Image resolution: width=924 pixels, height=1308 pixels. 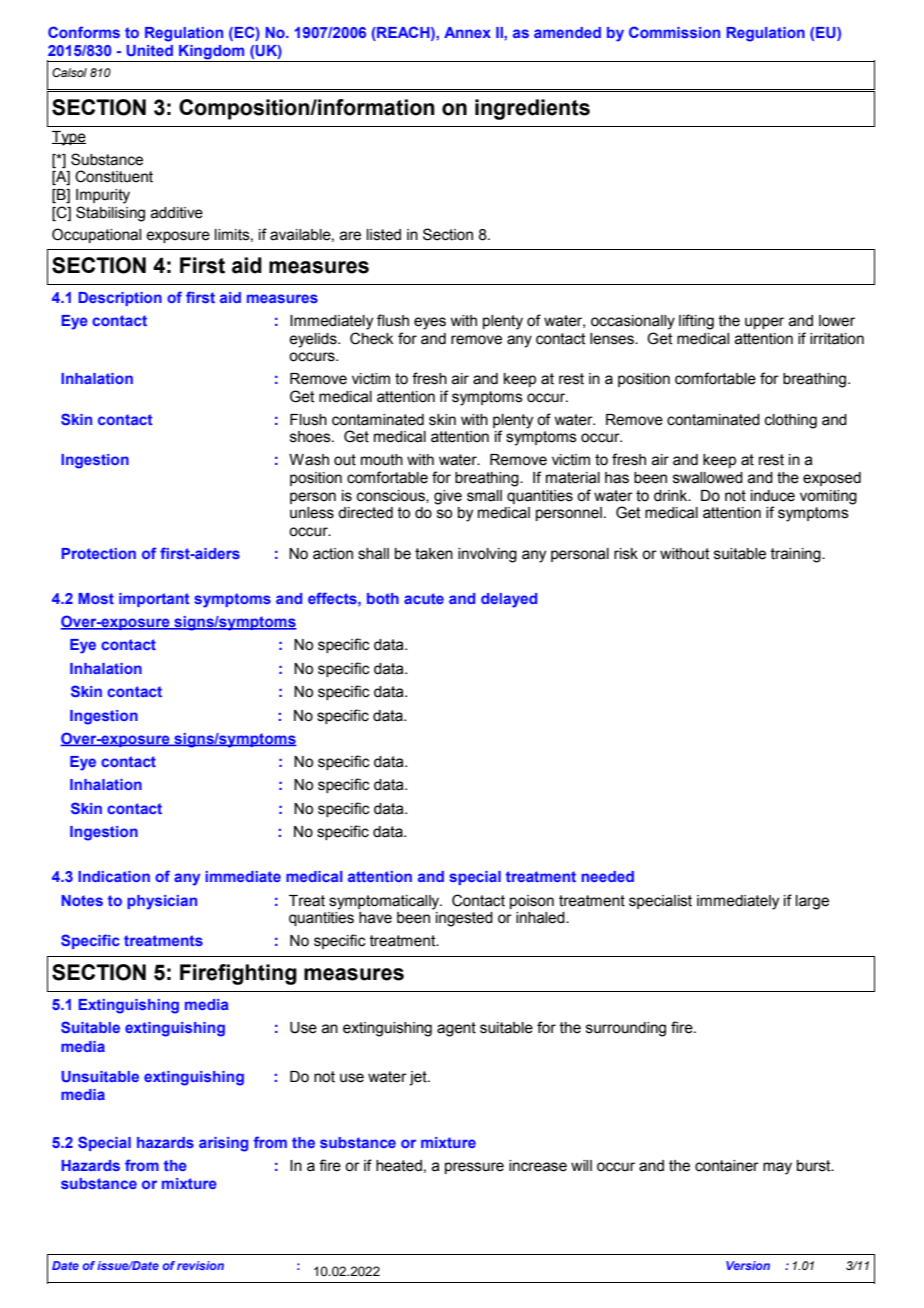 What do you see at coordinates (474, 1168) in the screenshot?
I see `pressure` at bounding box center [474, 1168].
